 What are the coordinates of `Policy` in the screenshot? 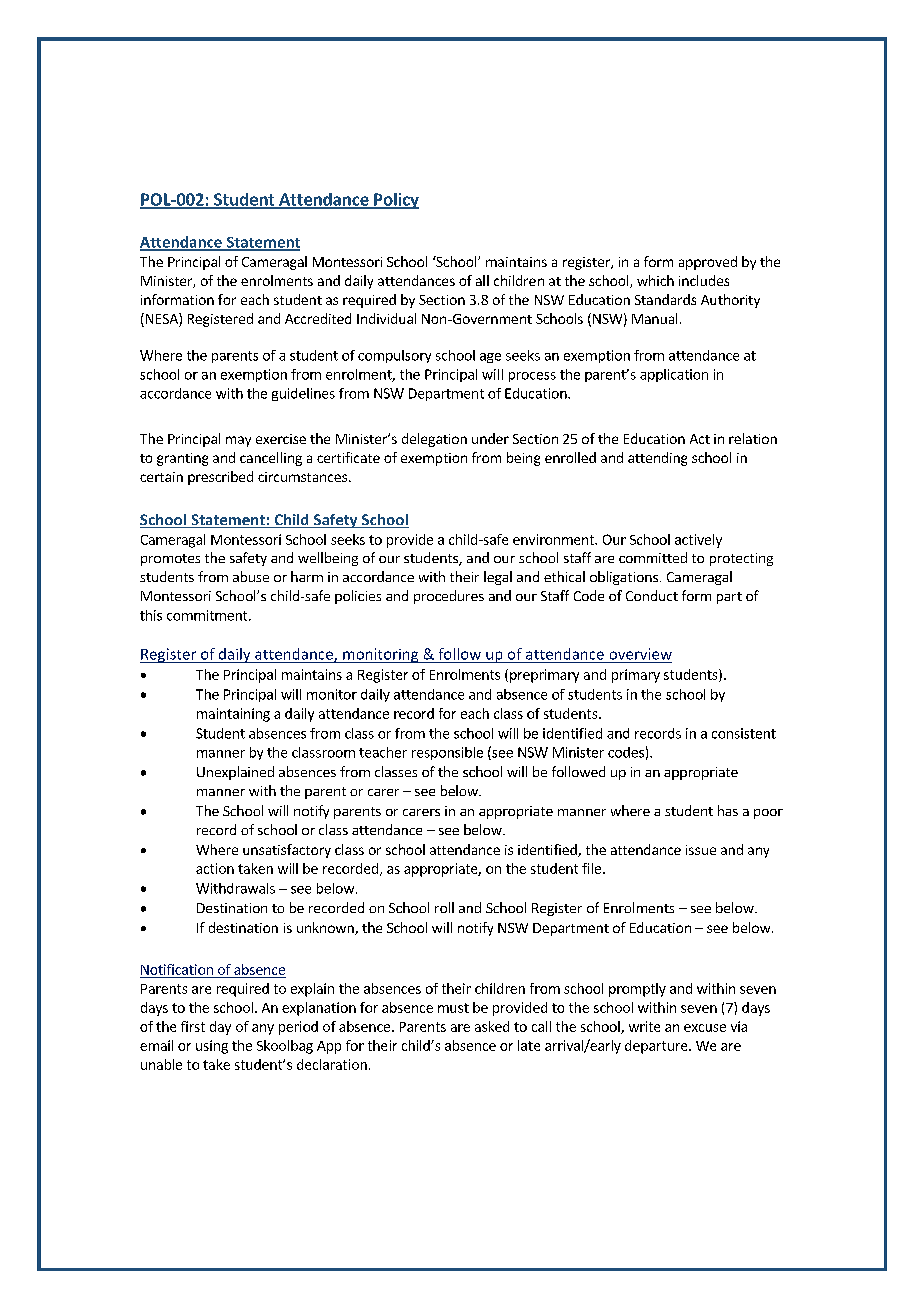 It's located at (395, 201).
